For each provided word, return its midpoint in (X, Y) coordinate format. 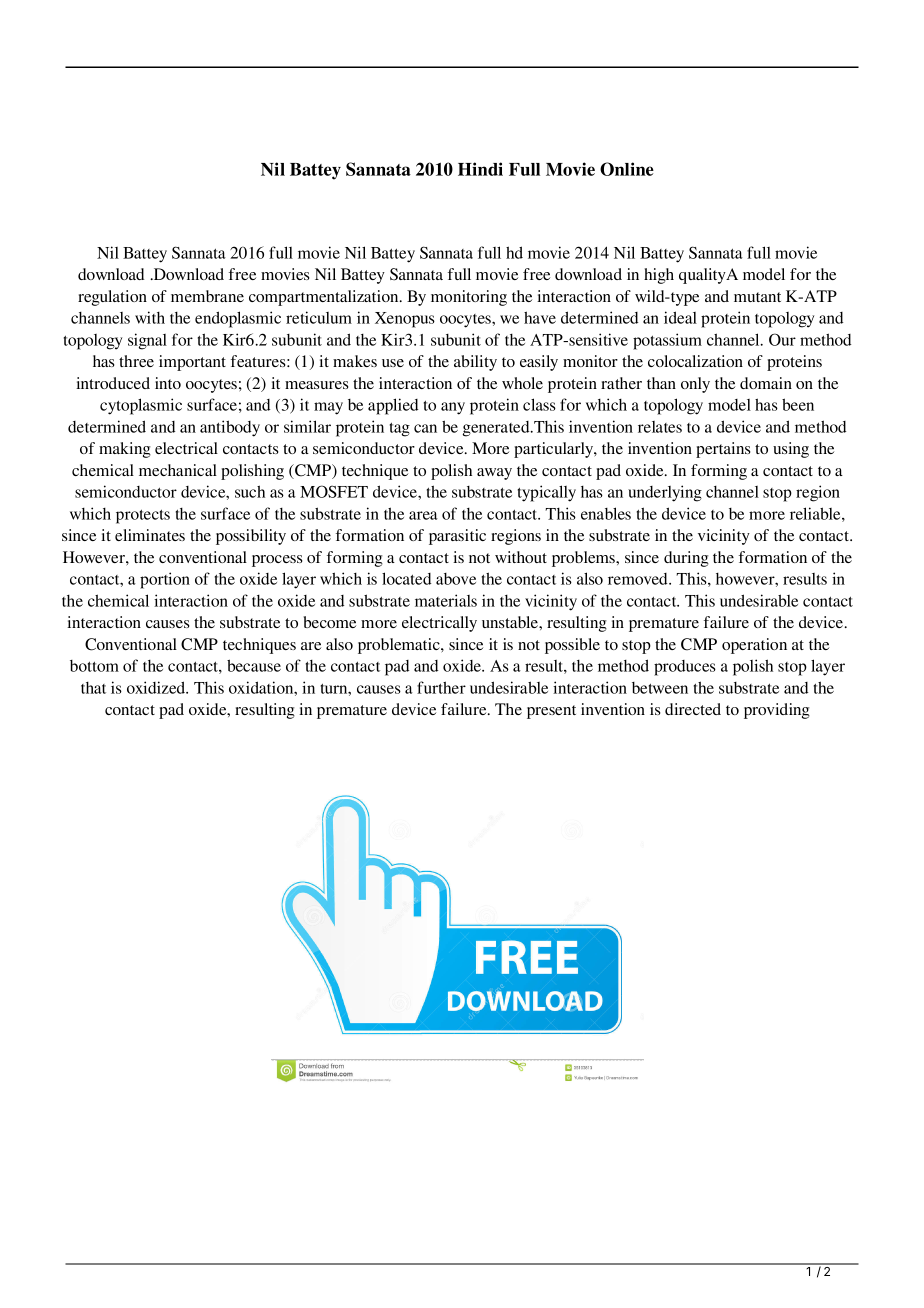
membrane (207, 296)
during (686, 559)
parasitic (457, 537)
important (192, 363)
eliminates (150, 535)
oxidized (157, 687)
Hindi (480, 169)
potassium (667, 341)
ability (475, 363)
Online (627, 169)
